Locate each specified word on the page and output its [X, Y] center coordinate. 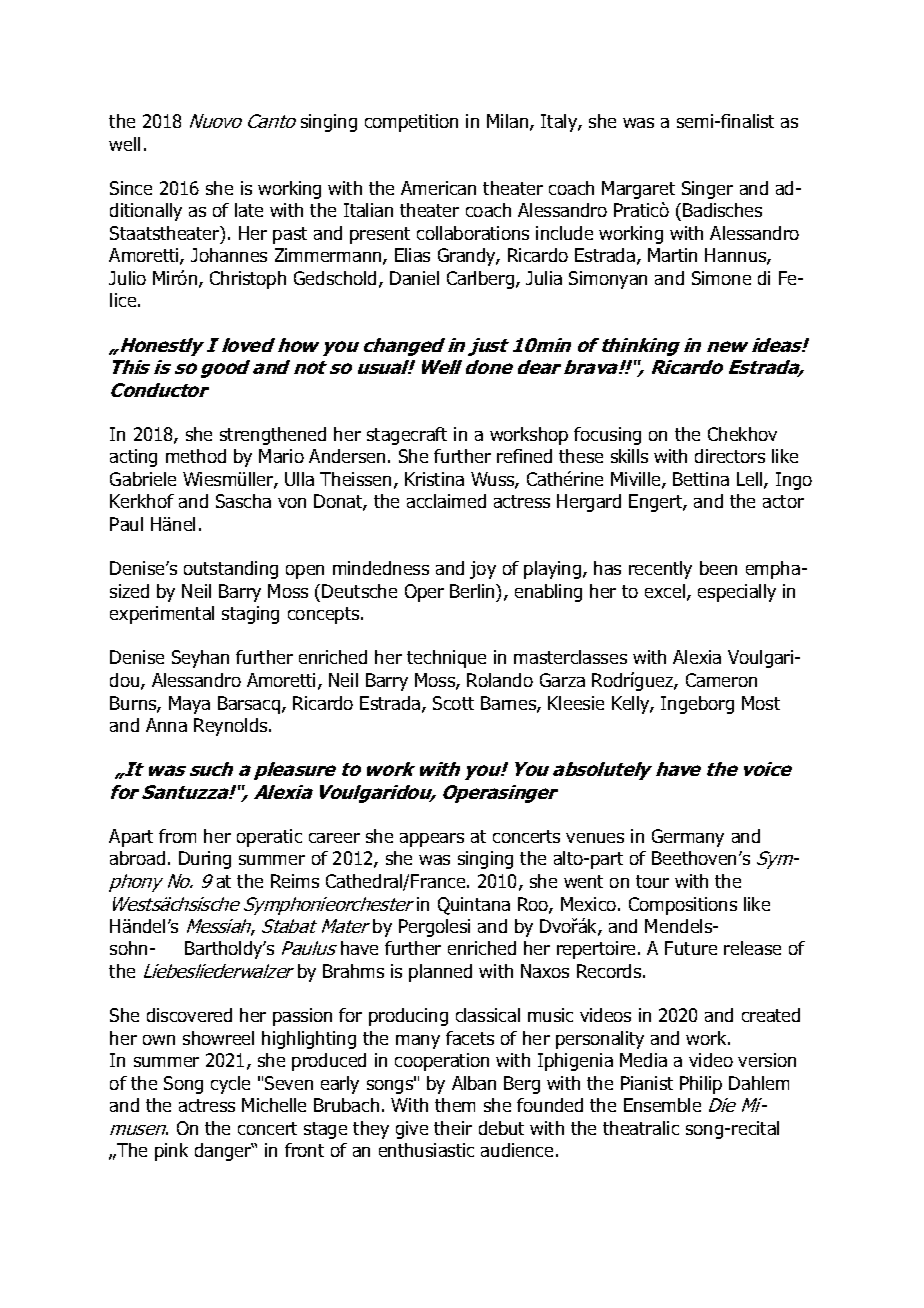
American [438, 188]
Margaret [638, 190]
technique [446, 659]
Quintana [474, 906]
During [205, 860]
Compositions [683, 906]
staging [250, 615]
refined [524, 456]
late [249, 210]
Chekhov [742, 434]
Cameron [721, 680]
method [196, 456]
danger [224, 1152]
